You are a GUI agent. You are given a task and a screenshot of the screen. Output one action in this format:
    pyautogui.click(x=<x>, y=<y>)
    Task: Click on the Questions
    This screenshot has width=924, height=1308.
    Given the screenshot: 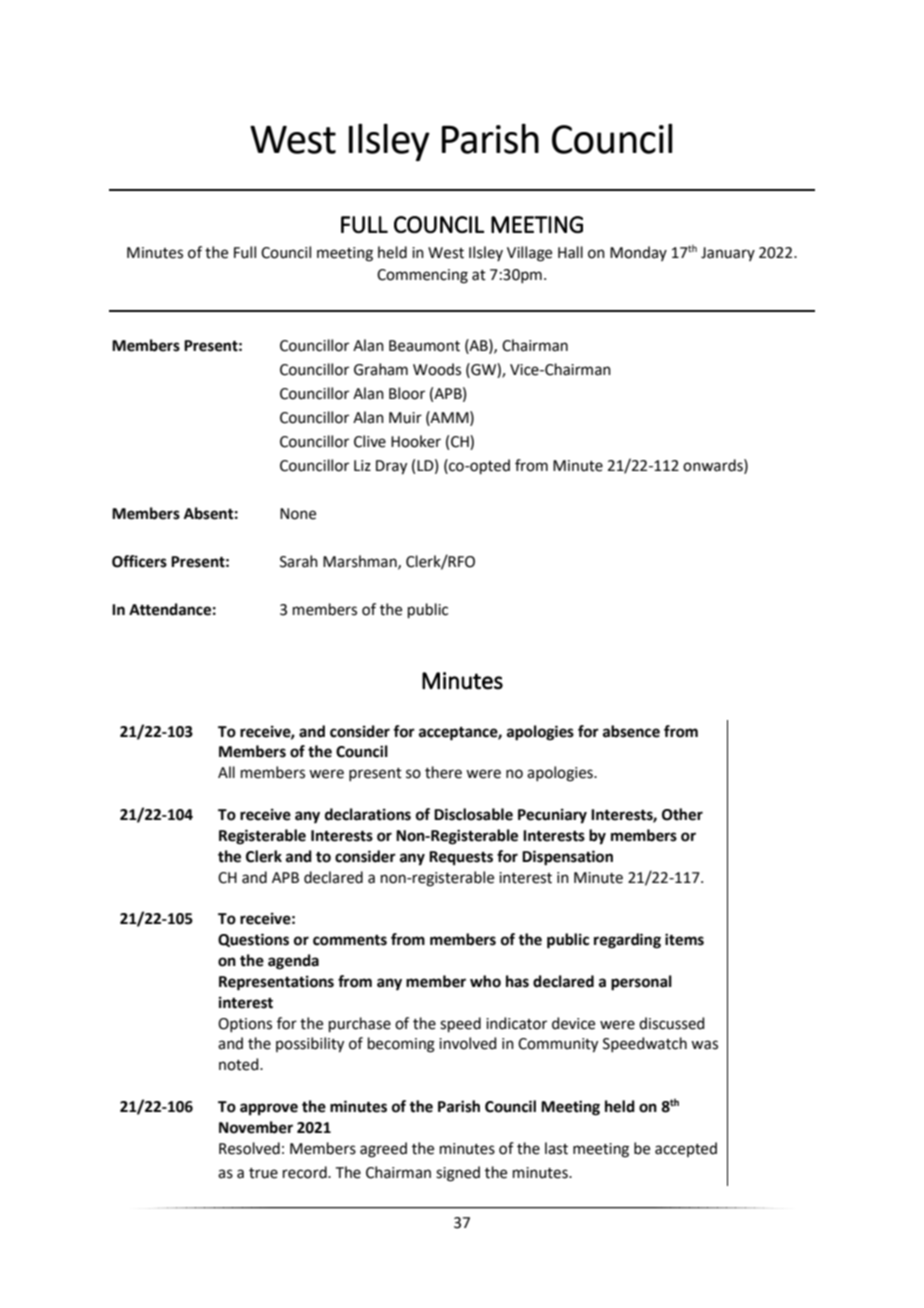 What is the action you would take?
    pyautogui.click(x=253, y=940)
